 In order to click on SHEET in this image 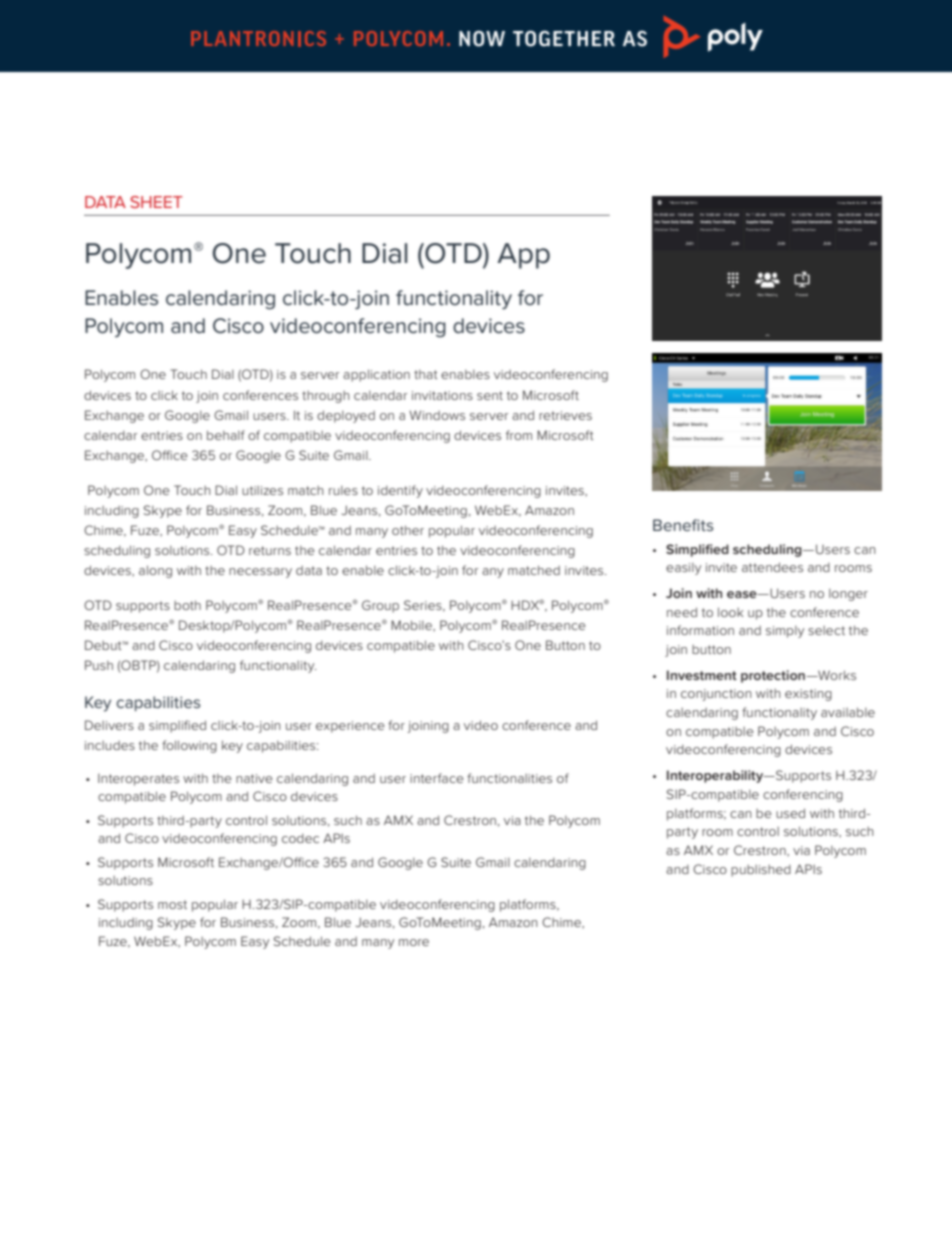, I will do `click(156, 202)`.
